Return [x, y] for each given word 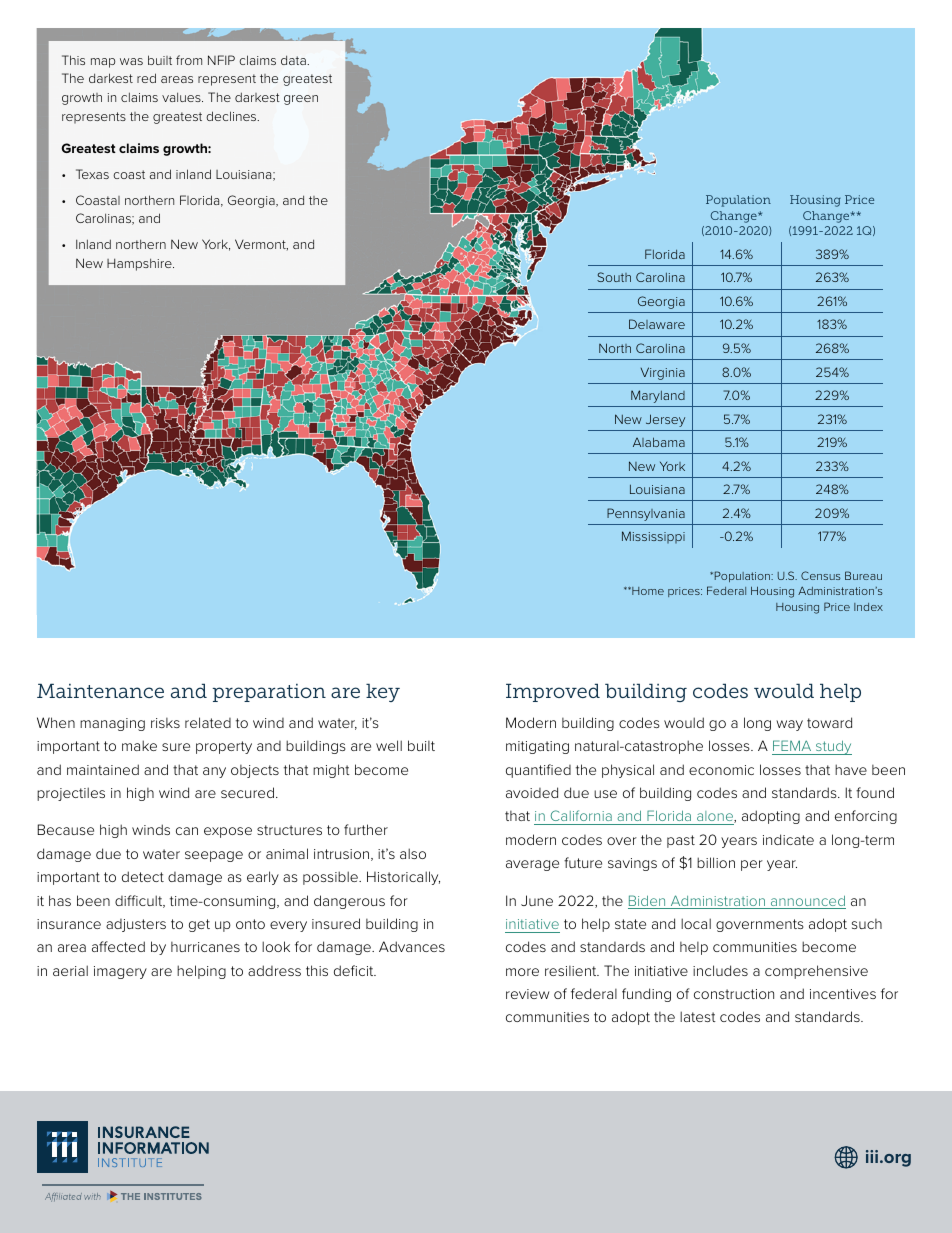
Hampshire [140, 264]
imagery [120, 972]
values [182, 97]
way [789, 725]
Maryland [658, 396]
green [301, 100]
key [383, 692]
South [614, 277]
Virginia [663, 373]
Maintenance [100, 690]
